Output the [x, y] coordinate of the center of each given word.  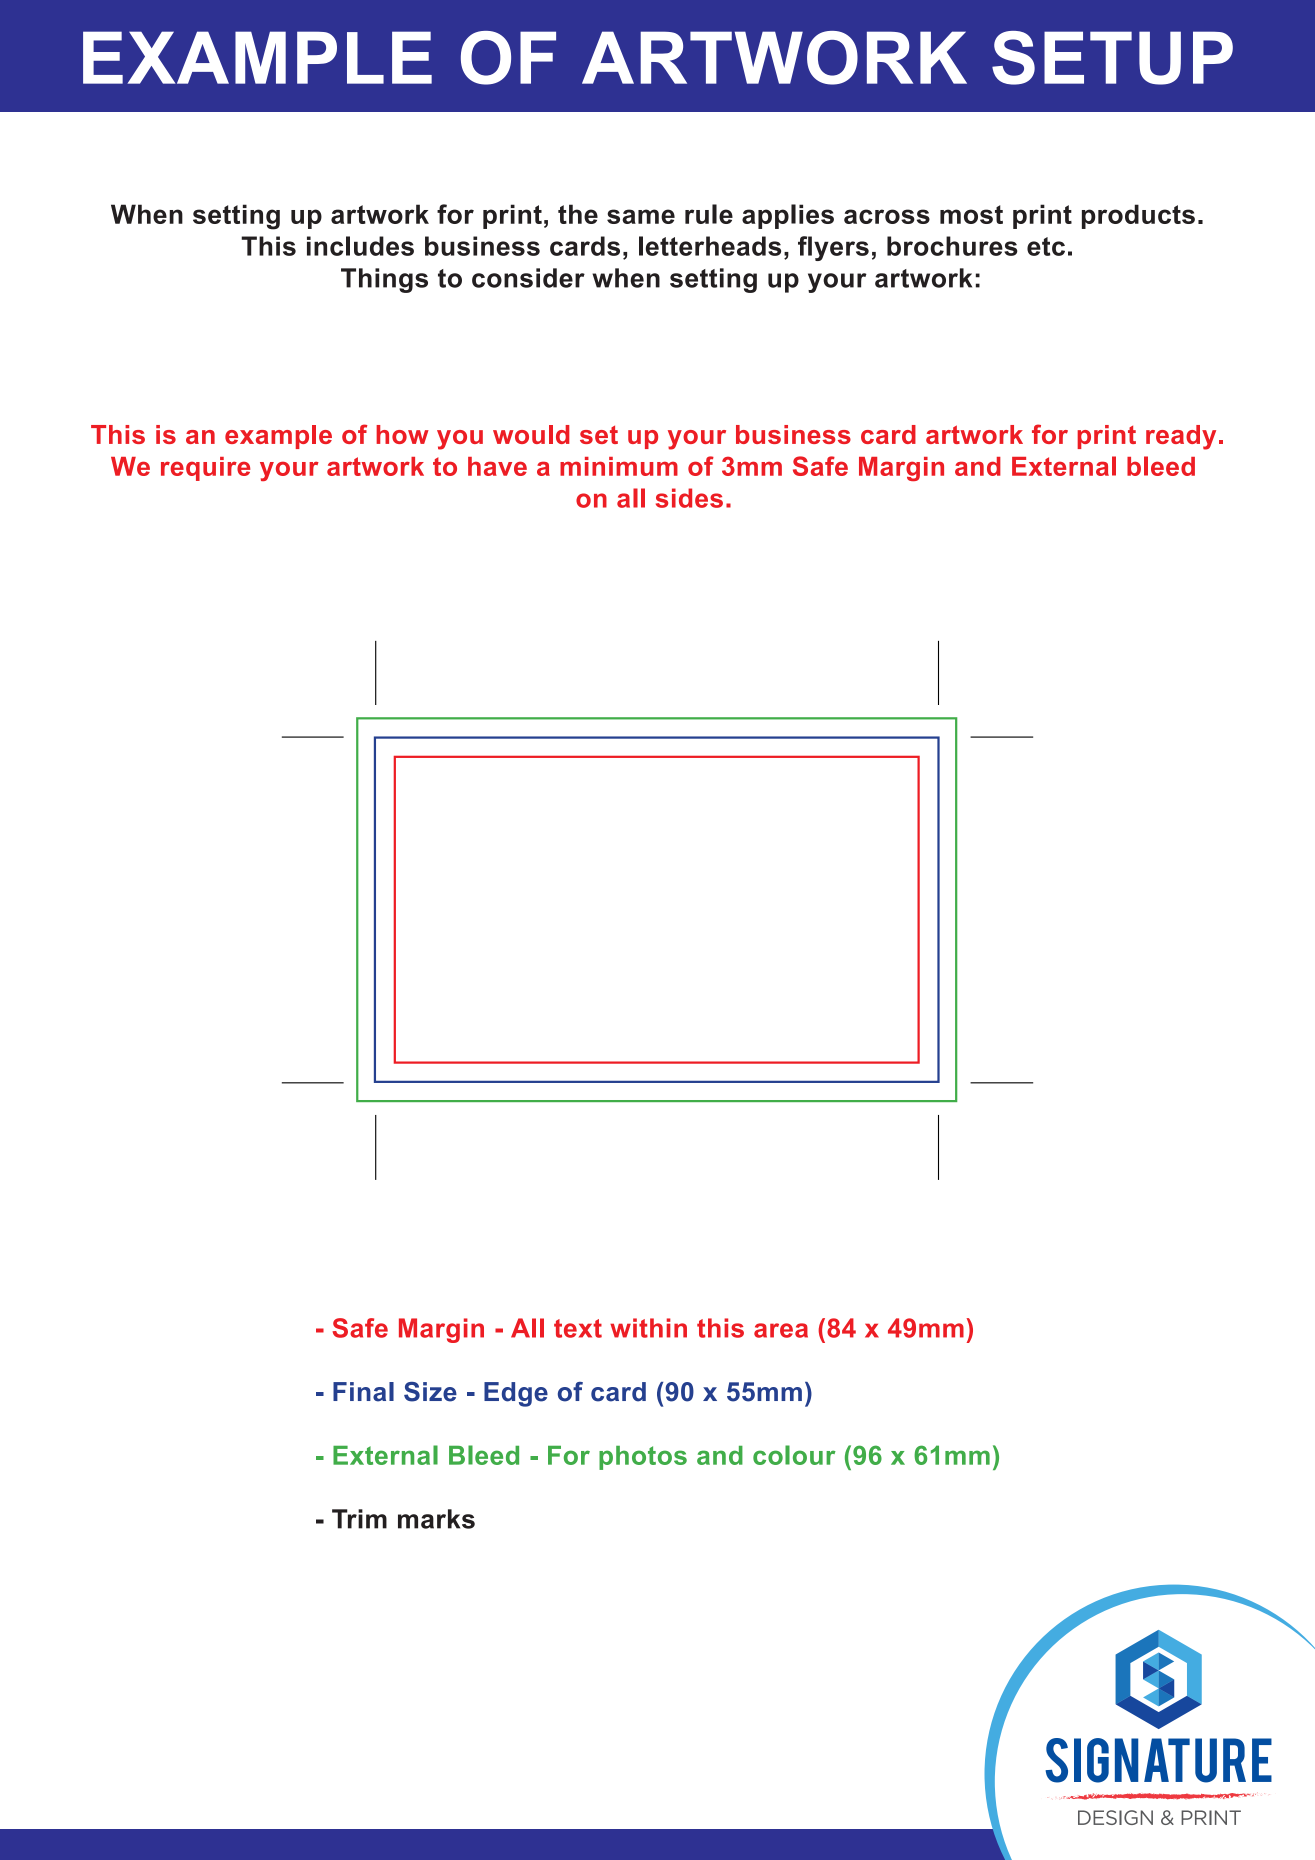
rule [709, 214]
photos [643, 1458]
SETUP [1112, 58]
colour [794, 1455]
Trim [359, 1519]
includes [360, 246]
